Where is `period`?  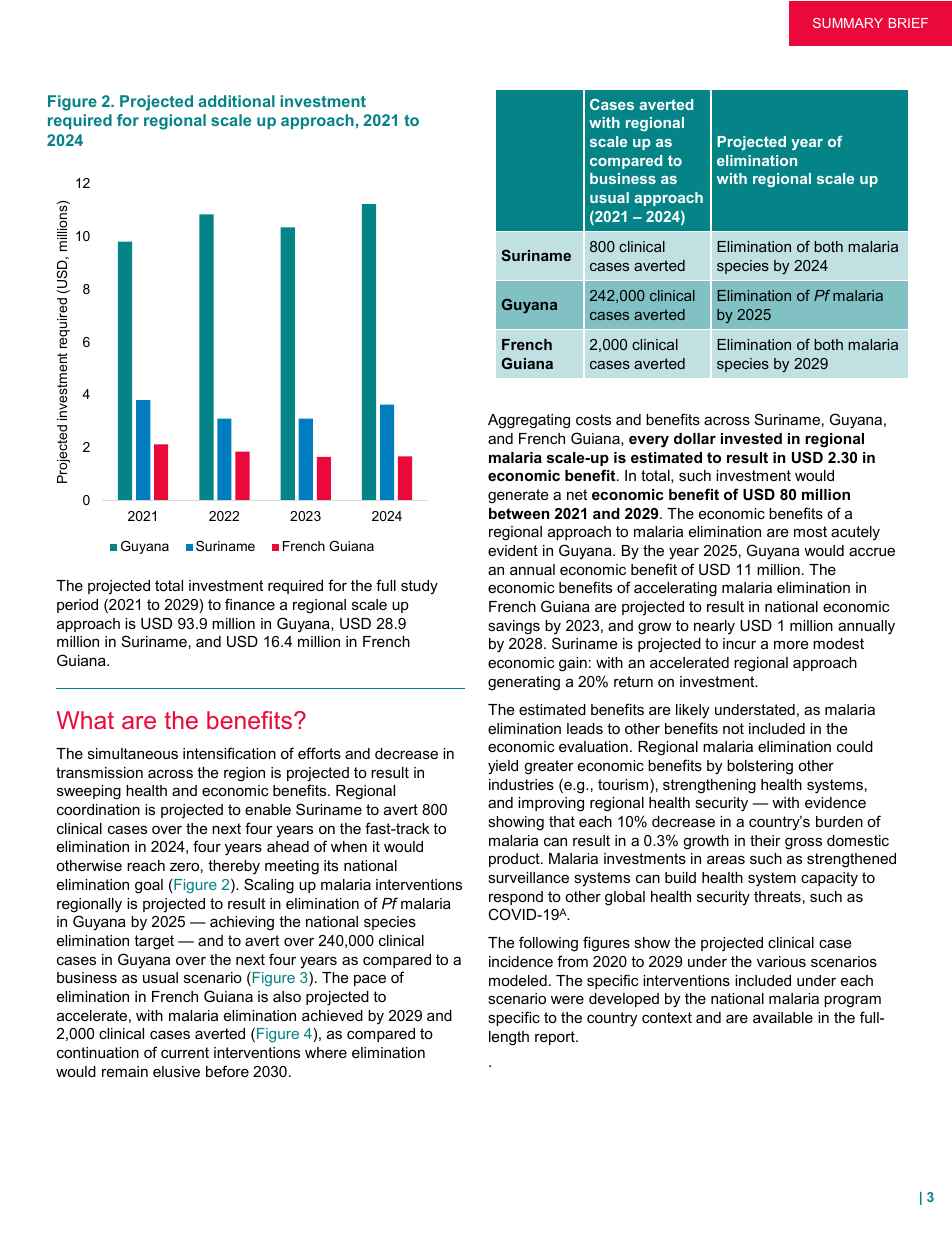
period is located at coordinates (77, 606).
